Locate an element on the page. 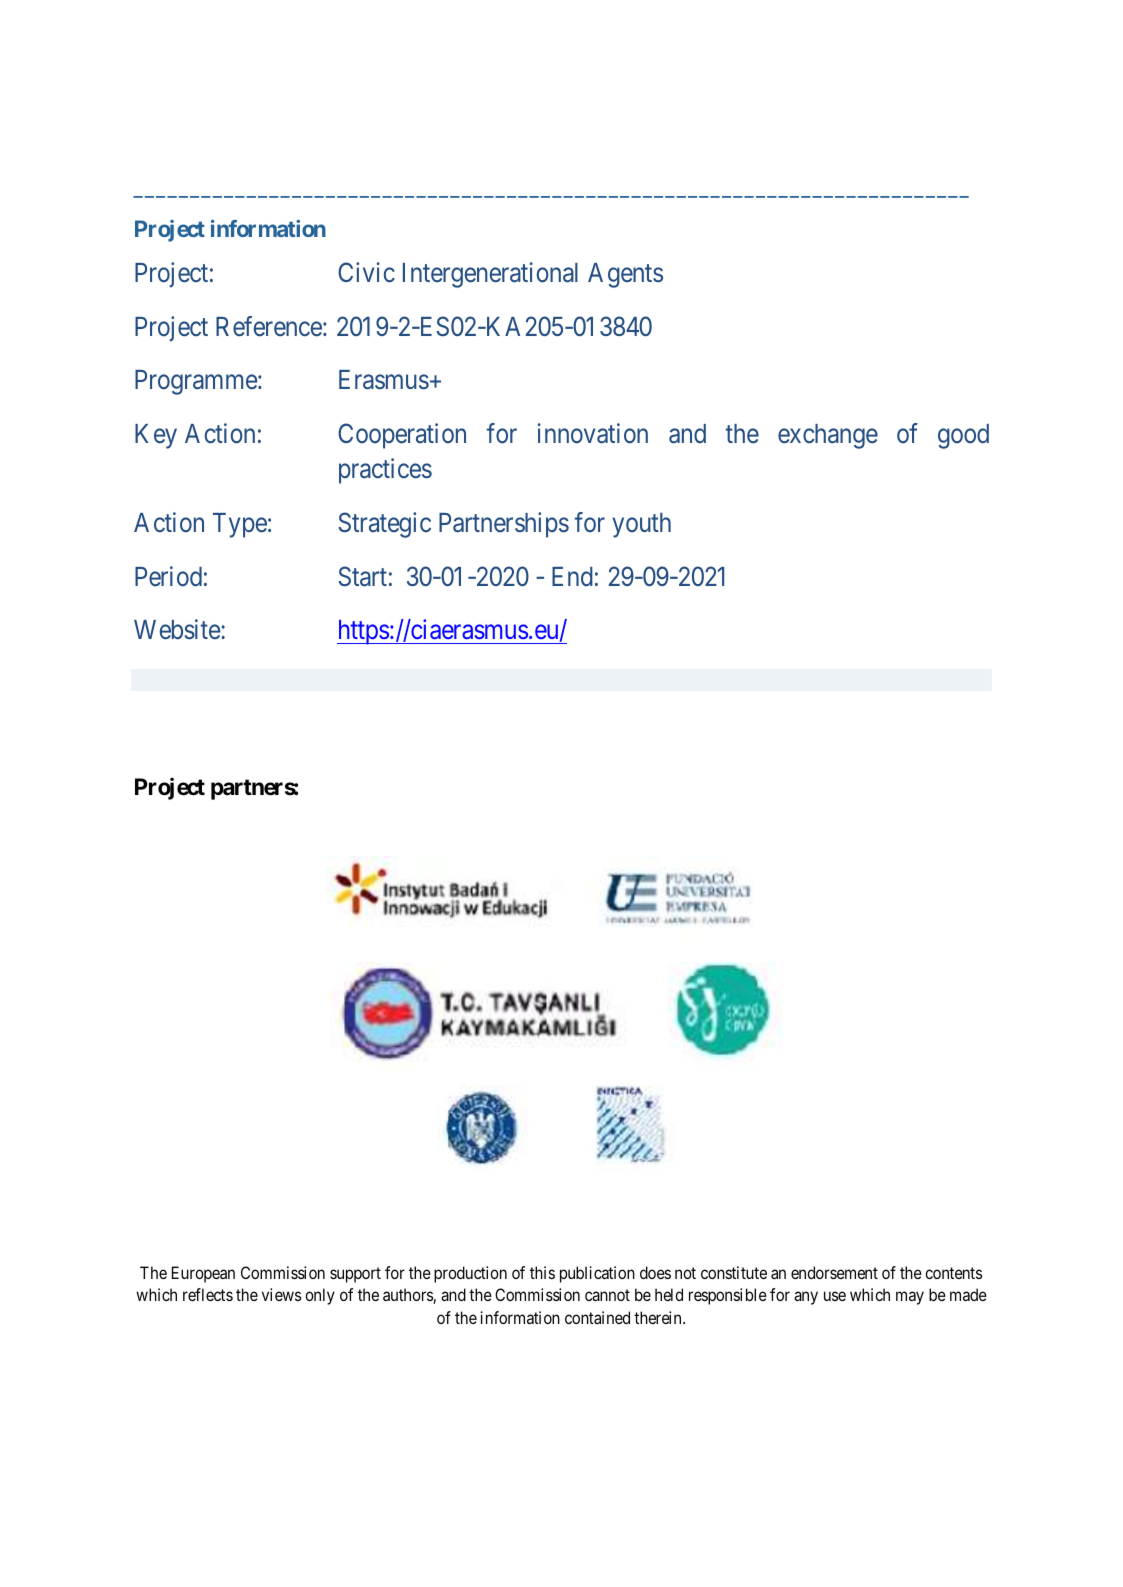 This document has height=1587, width=1123. endorsement is located at coordinates (834, 1272).
